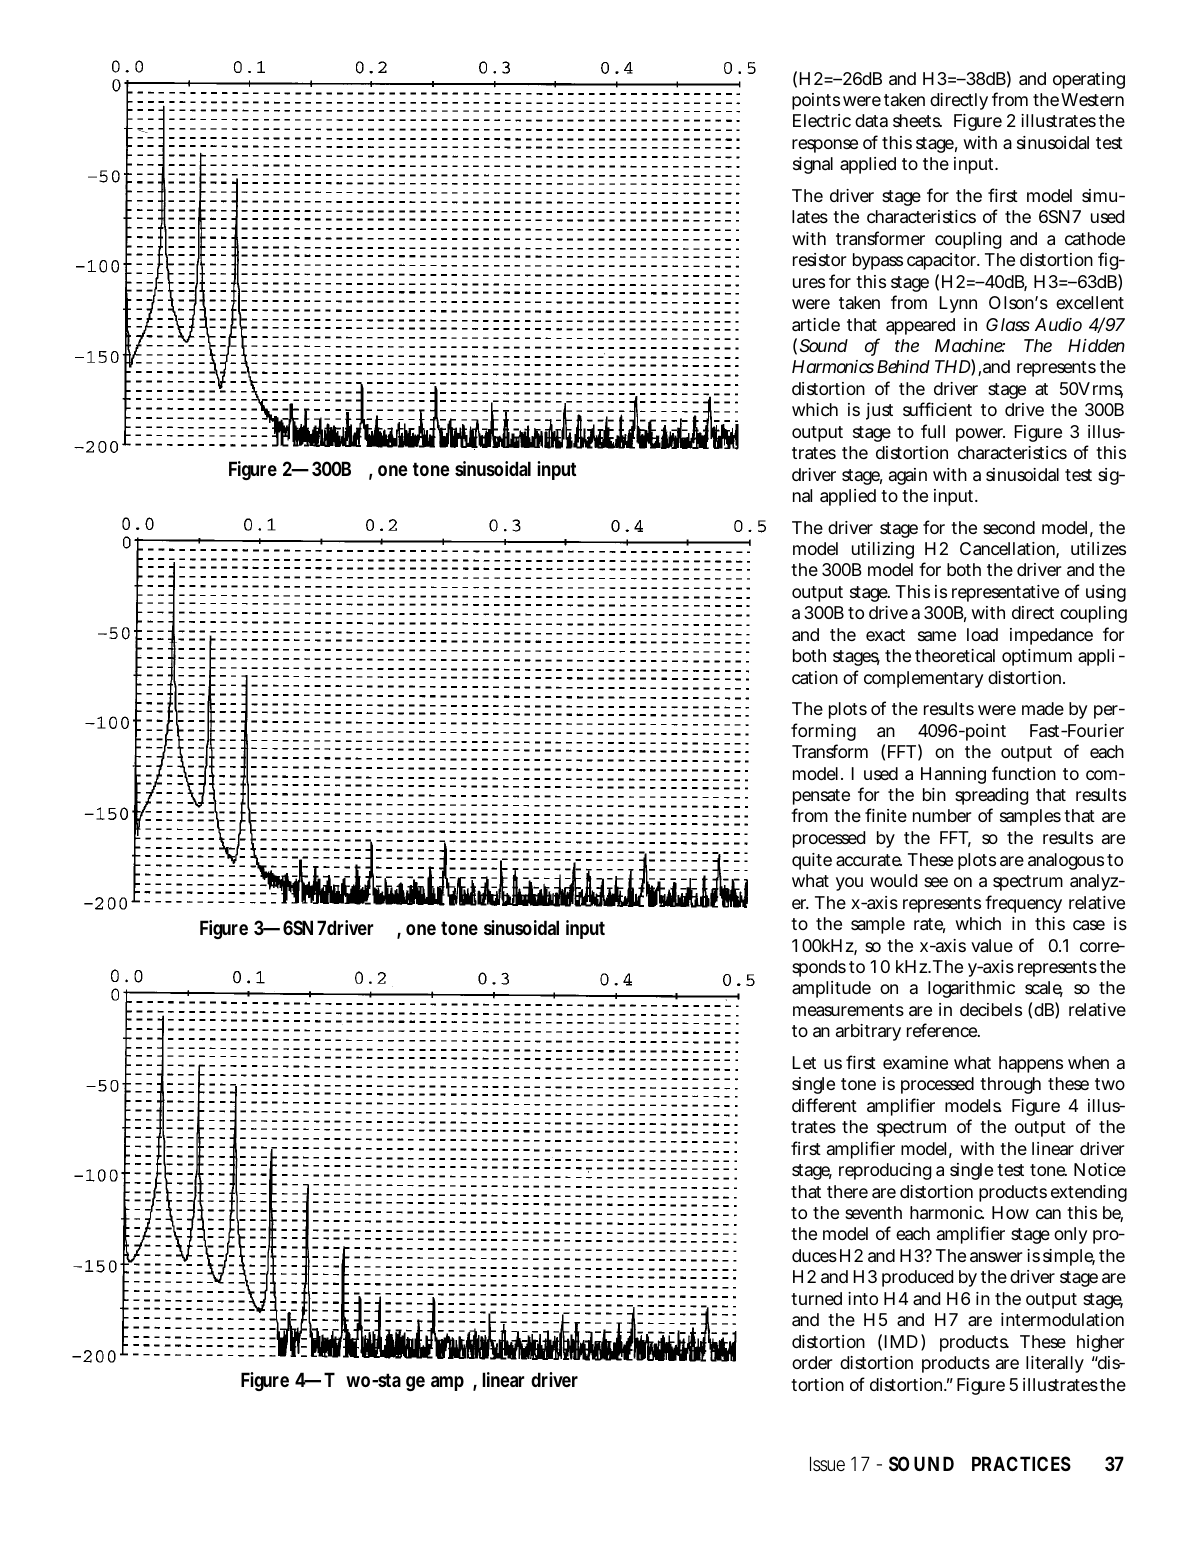  Describe the element at coordinates (917, 120) in the screenshot. I see `sheets` at that location.
